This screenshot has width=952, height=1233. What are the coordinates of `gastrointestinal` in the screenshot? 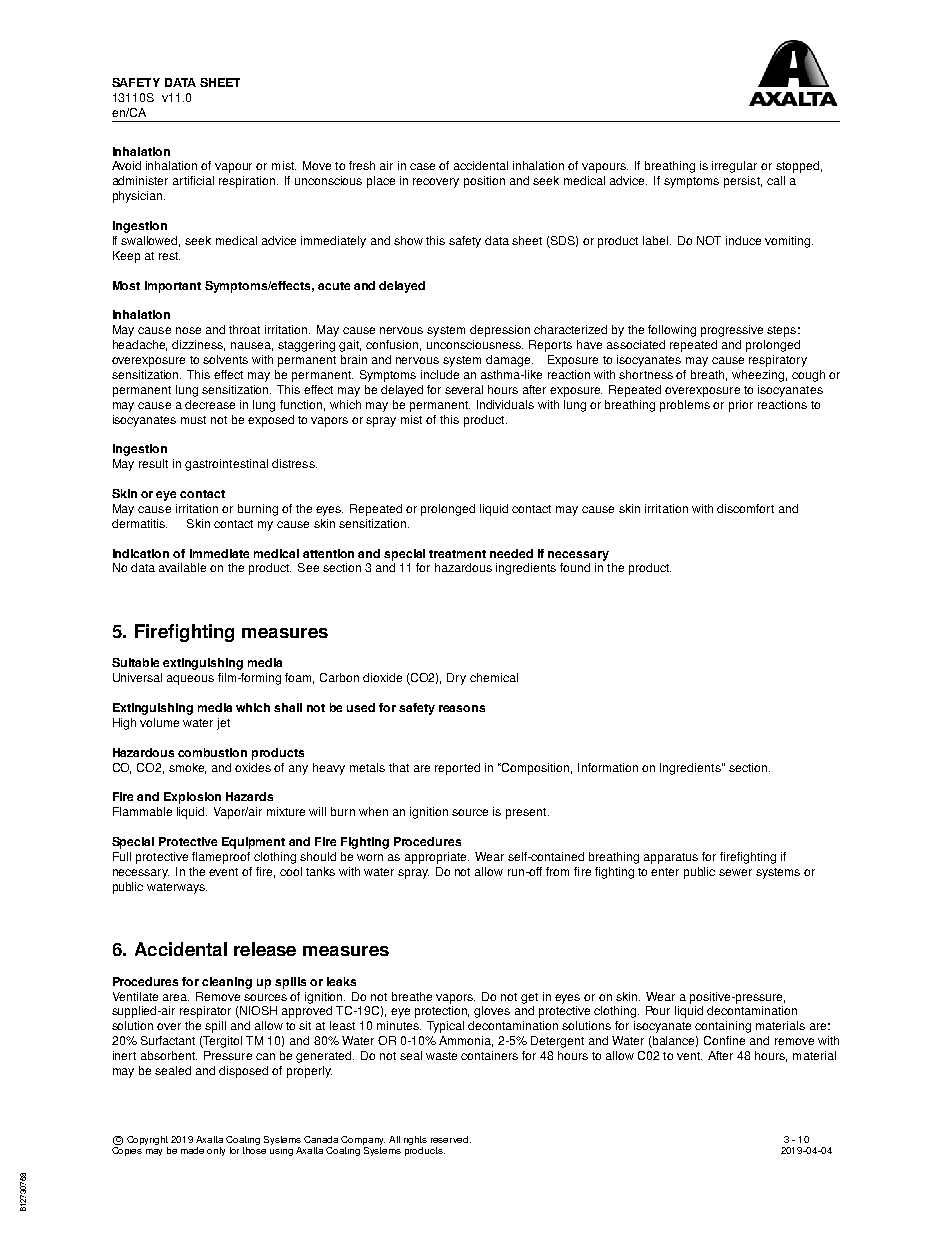 It's located at (226, 465).
